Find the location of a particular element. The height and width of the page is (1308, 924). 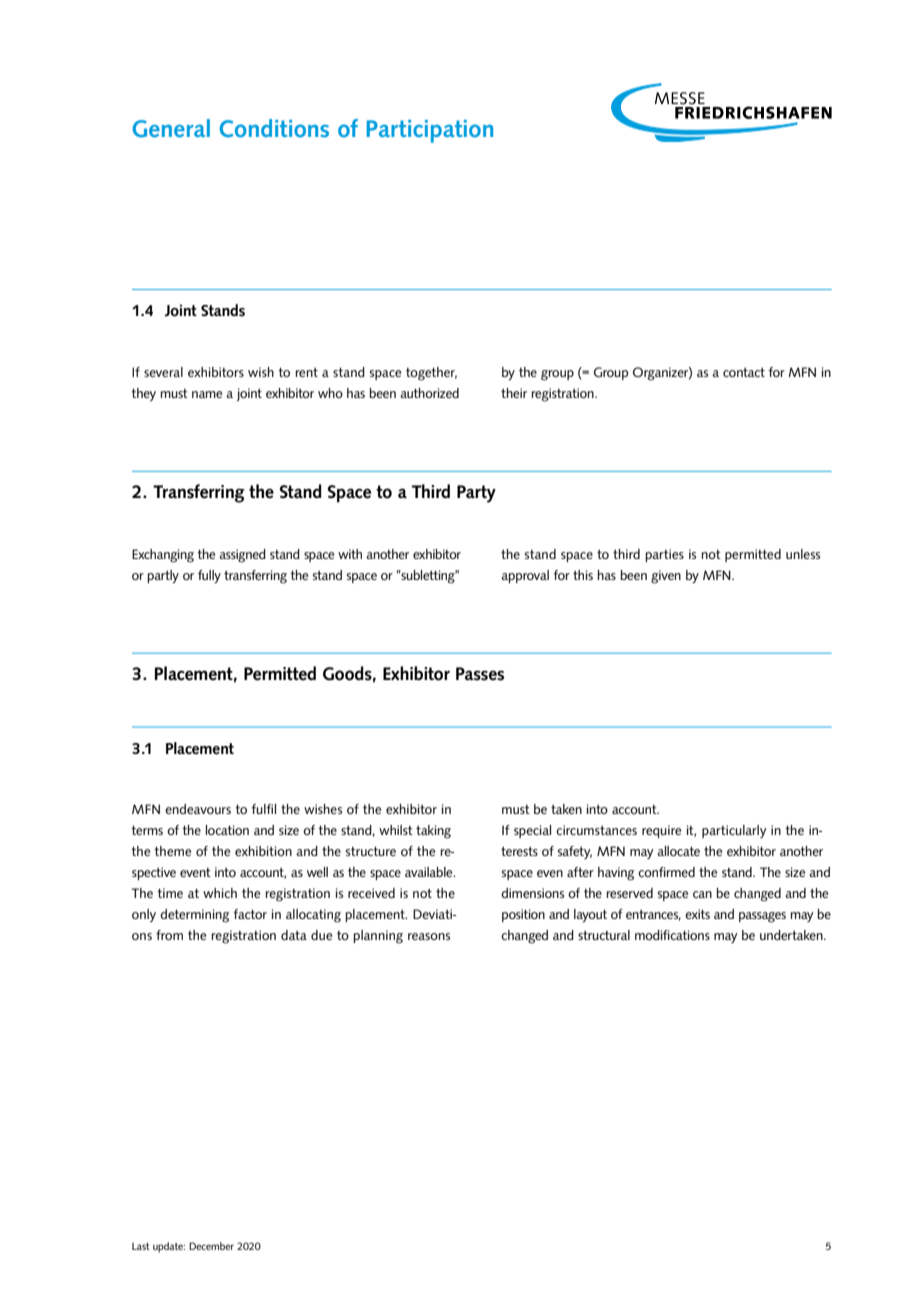

together is located at coordinates (431, 374).
